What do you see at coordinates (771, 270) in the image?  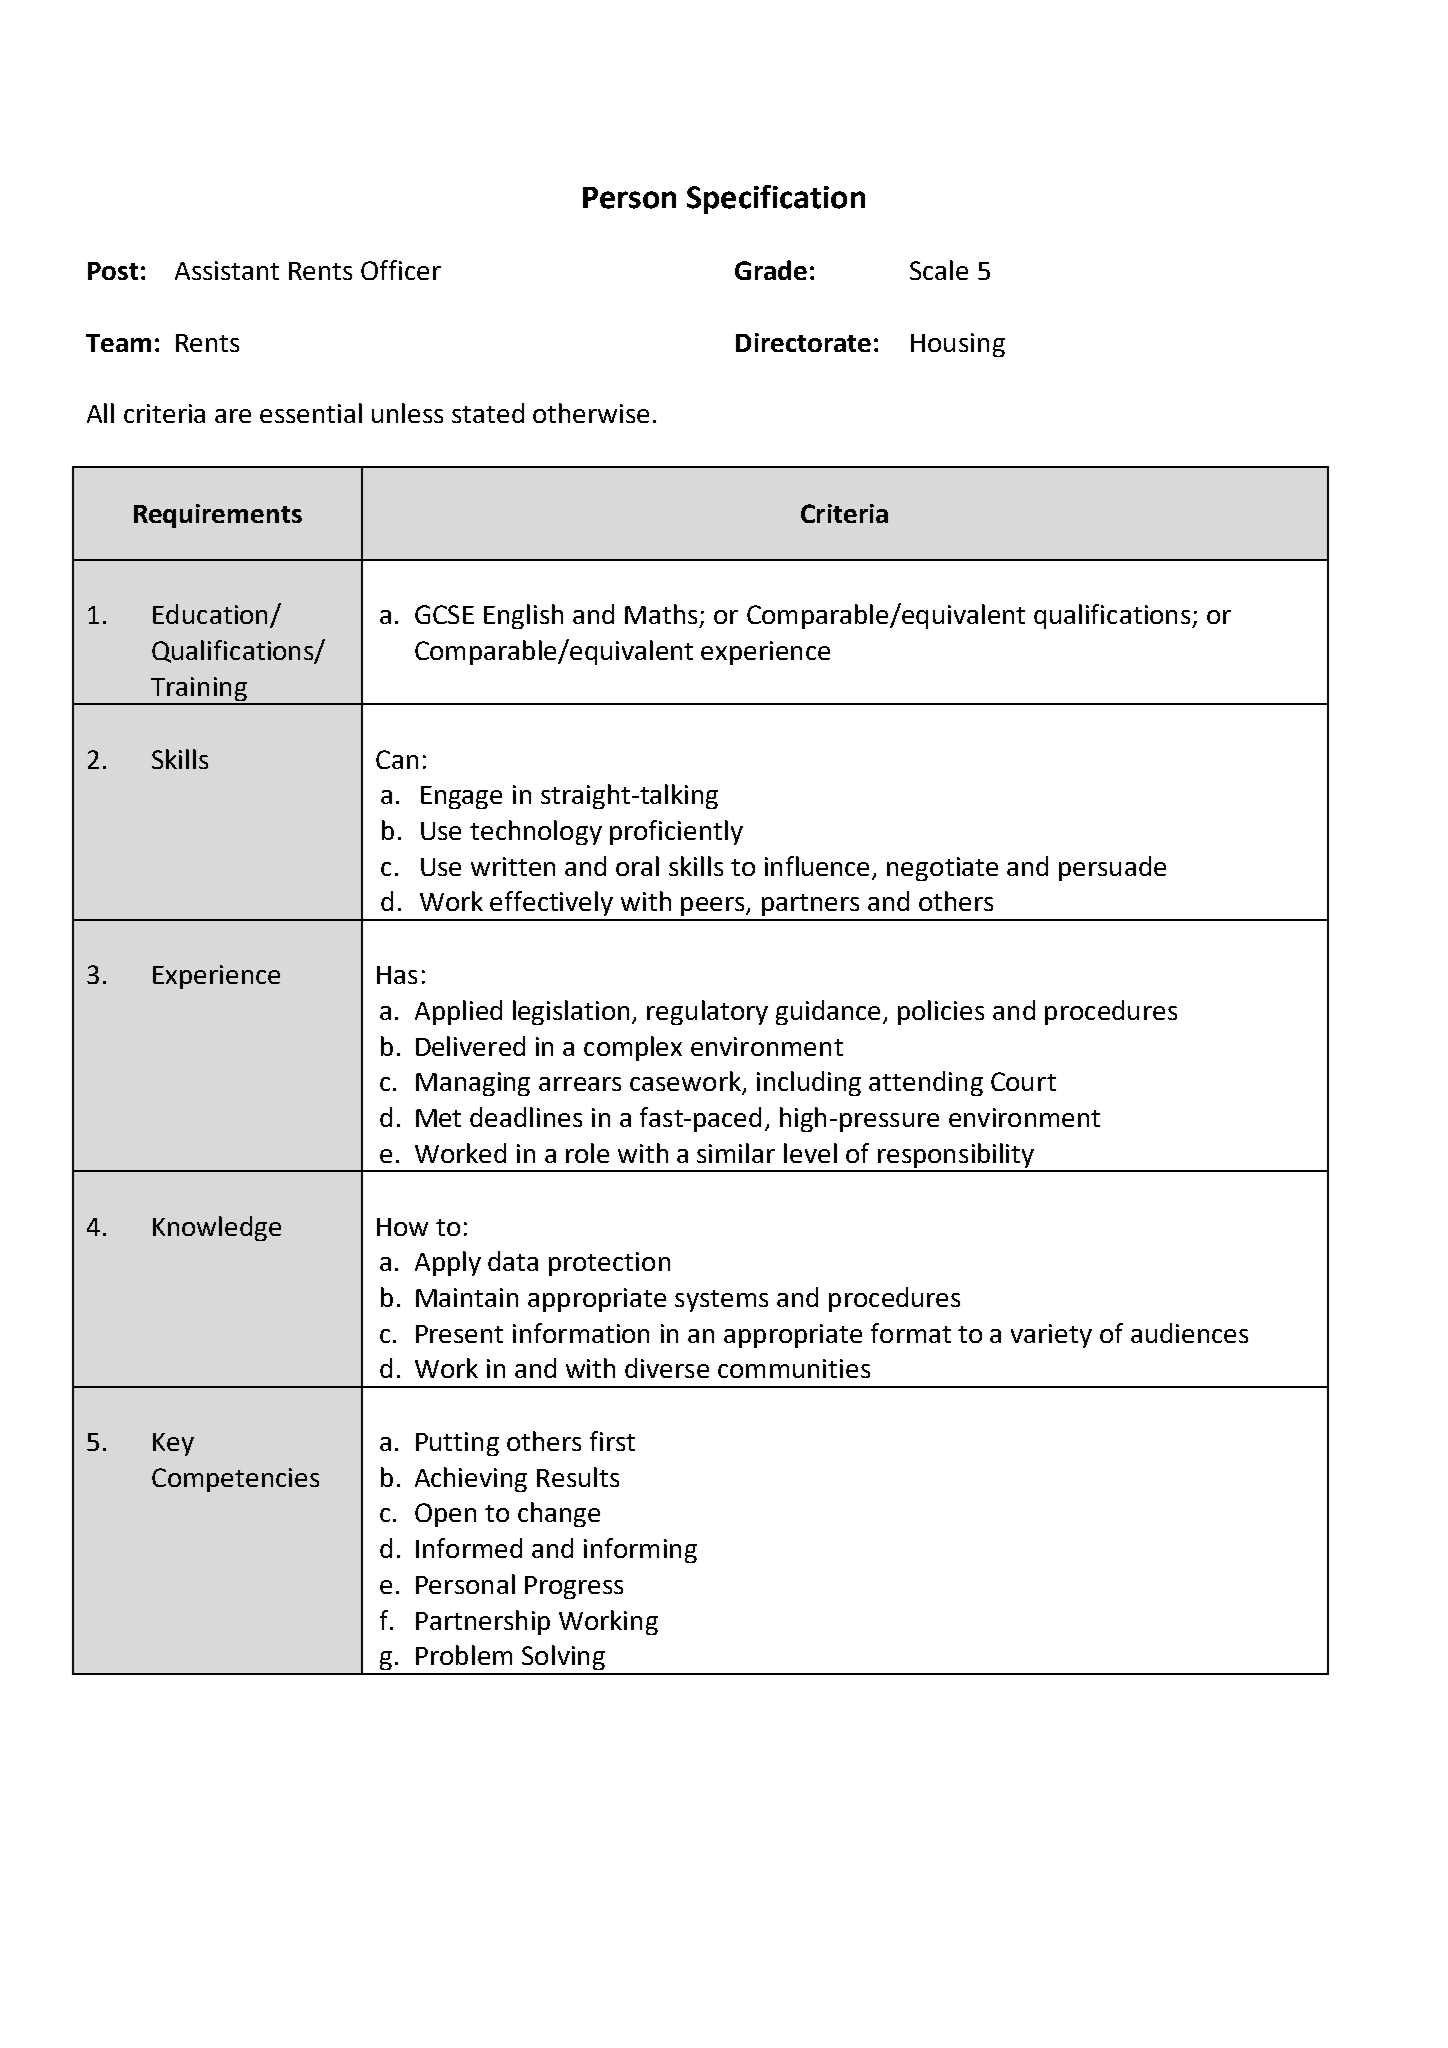 I see `Grade` at bounding box center [771, 270].
